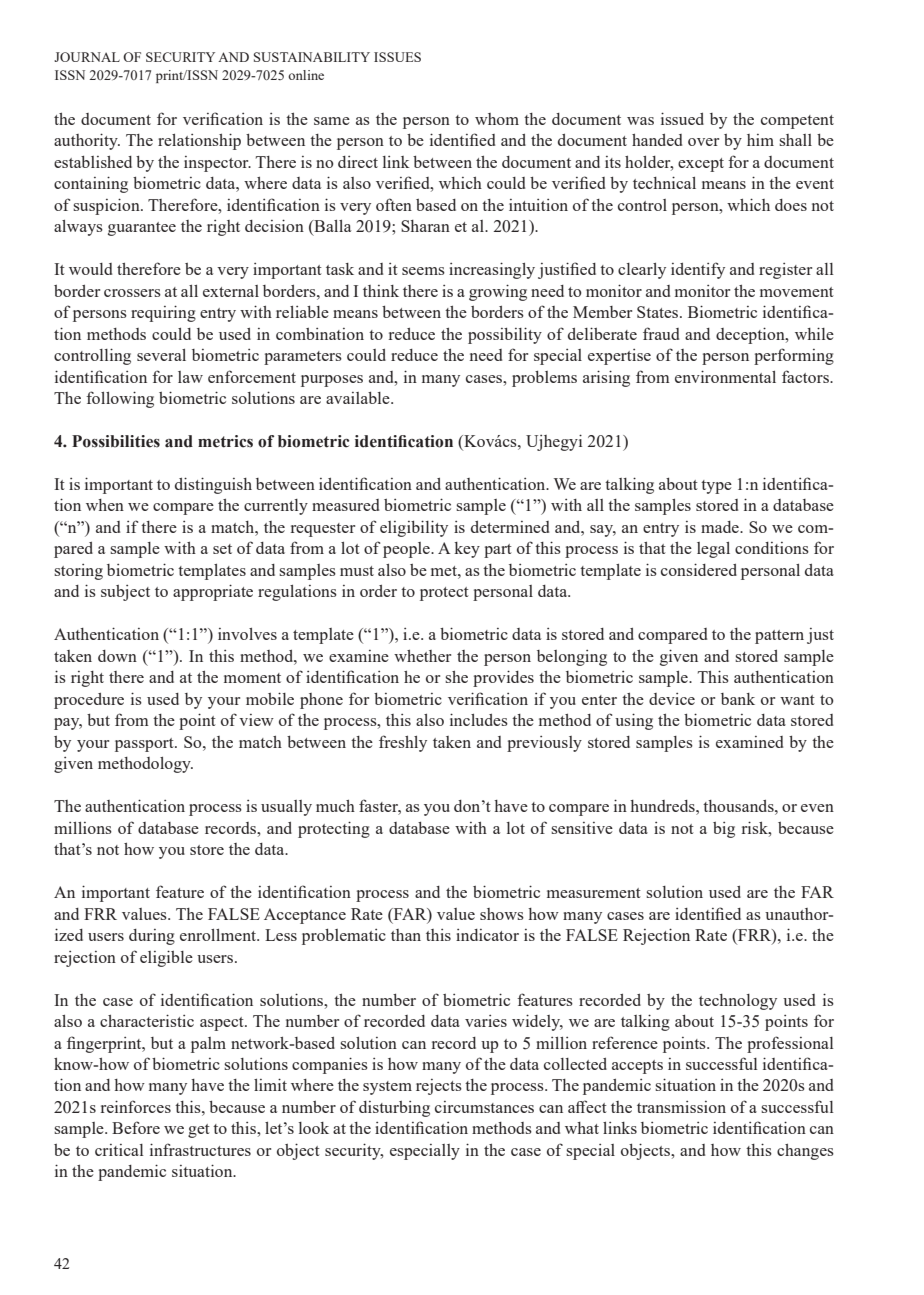 The width and height of the screenshot is (924, 1295). Describe the element at coordinates (497, 119) in the screenshot. I see `whom` at that location.
